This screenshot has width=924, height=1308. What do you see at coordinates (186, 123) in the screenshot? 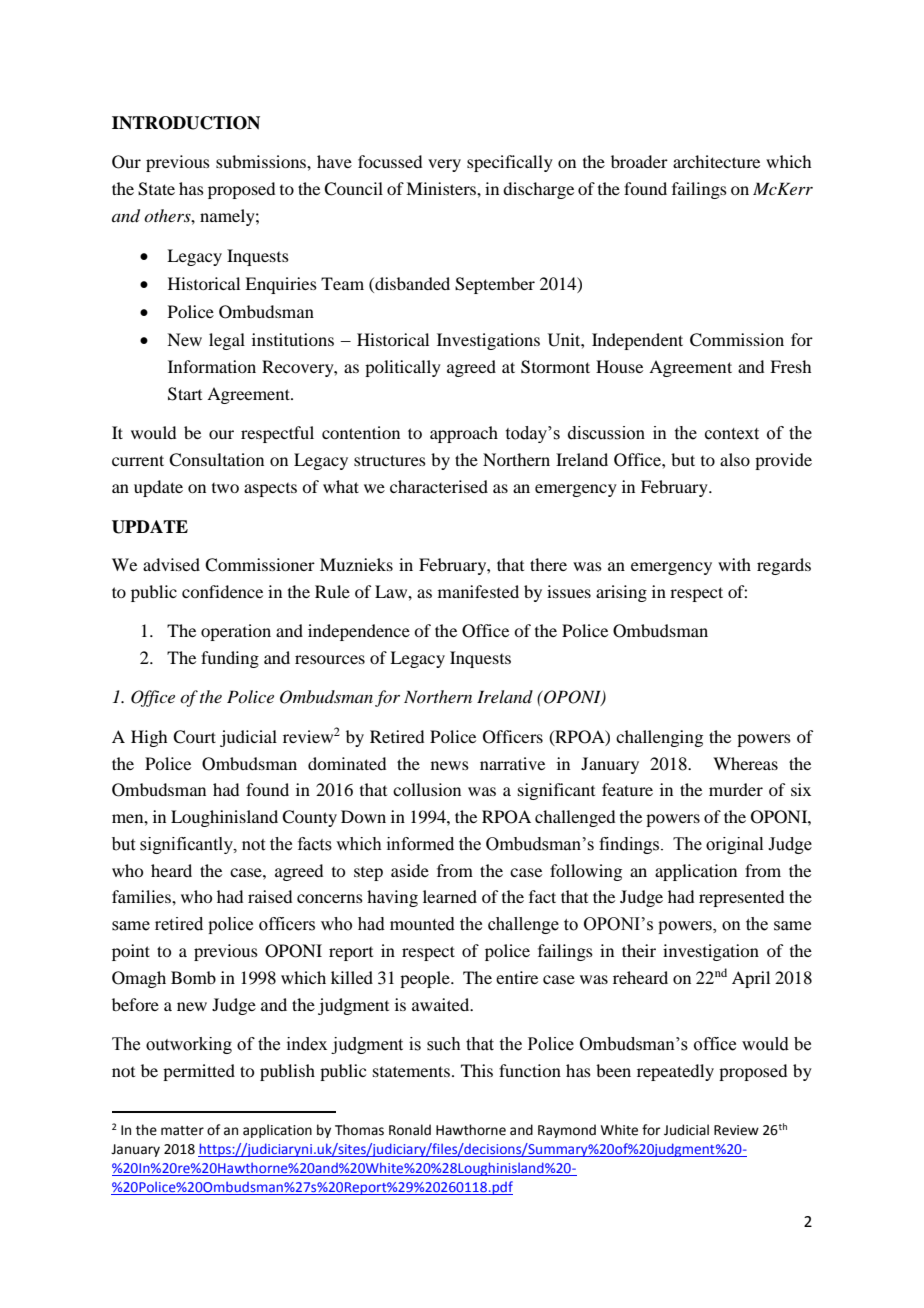
I see `INTRODUCTION` at bounding box center [186, 123].
